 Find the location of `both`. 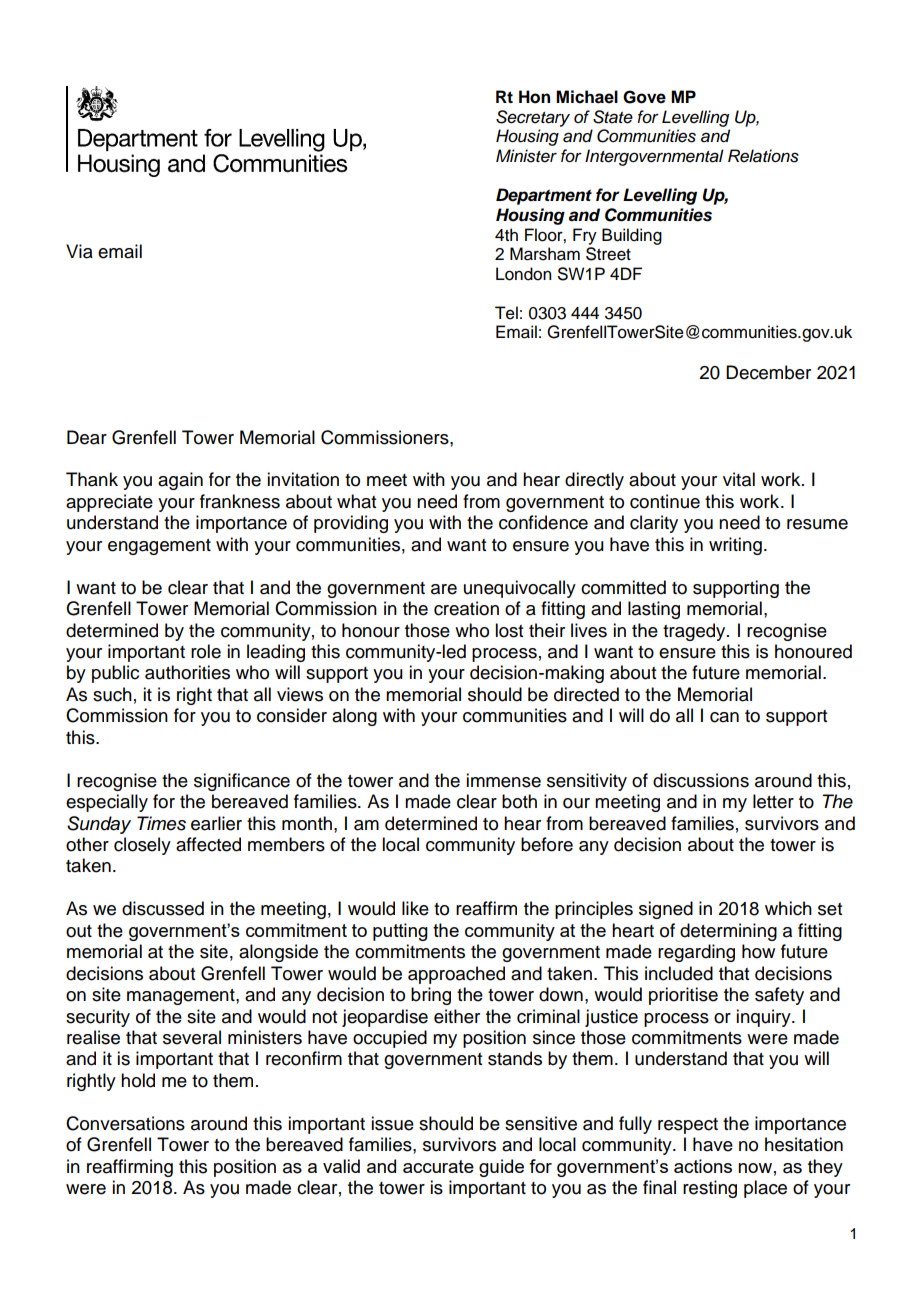

both is located at coordinates (519, 801).
